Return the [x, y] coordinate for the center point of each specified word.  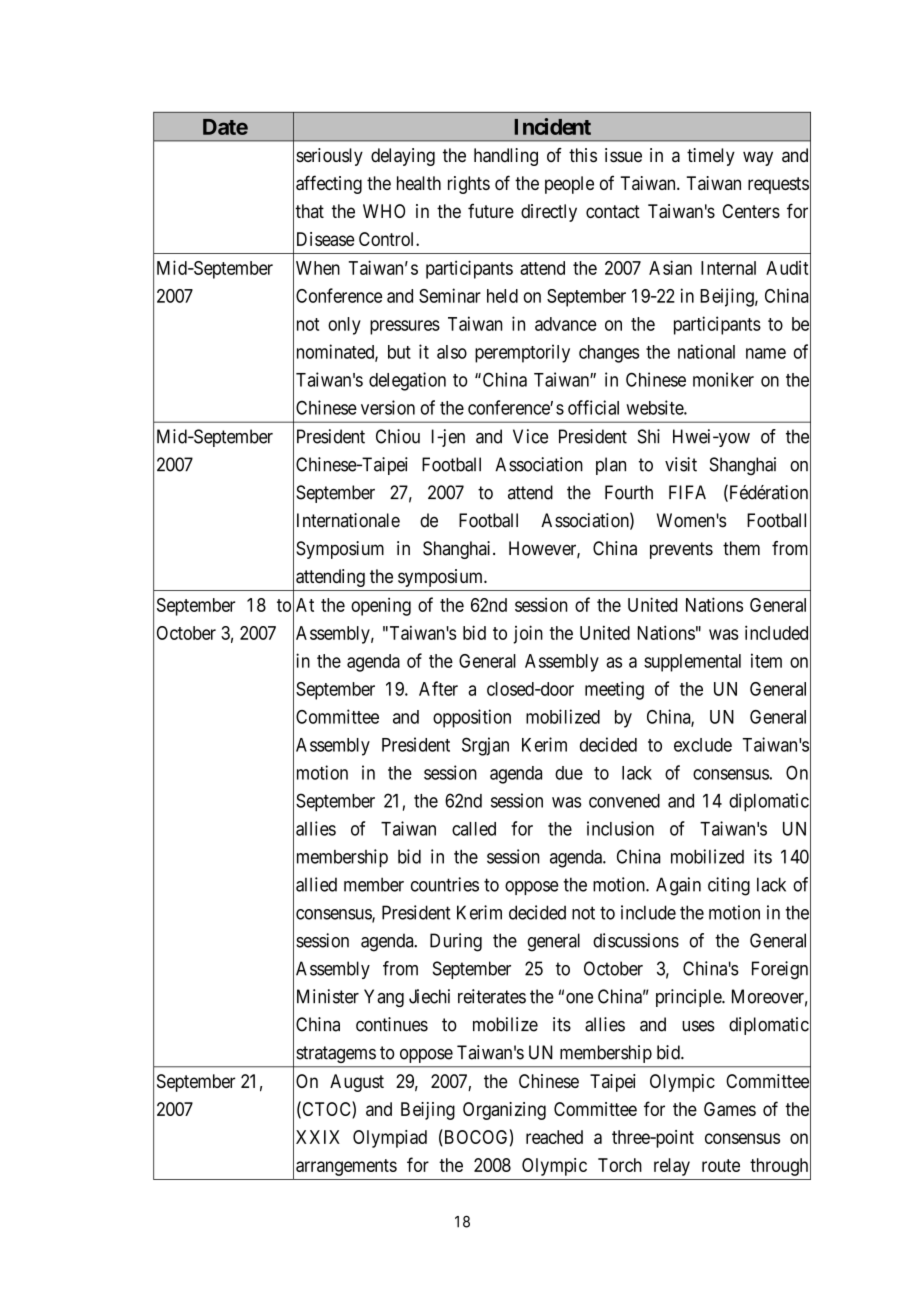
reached [554, 1137]
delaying [403, 157]
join [528, 634]
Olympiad [390, 1139]
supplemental [692, 663]
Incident [552, 126]
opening [381, 607]
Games [730, 1109]
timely [711, 157]
